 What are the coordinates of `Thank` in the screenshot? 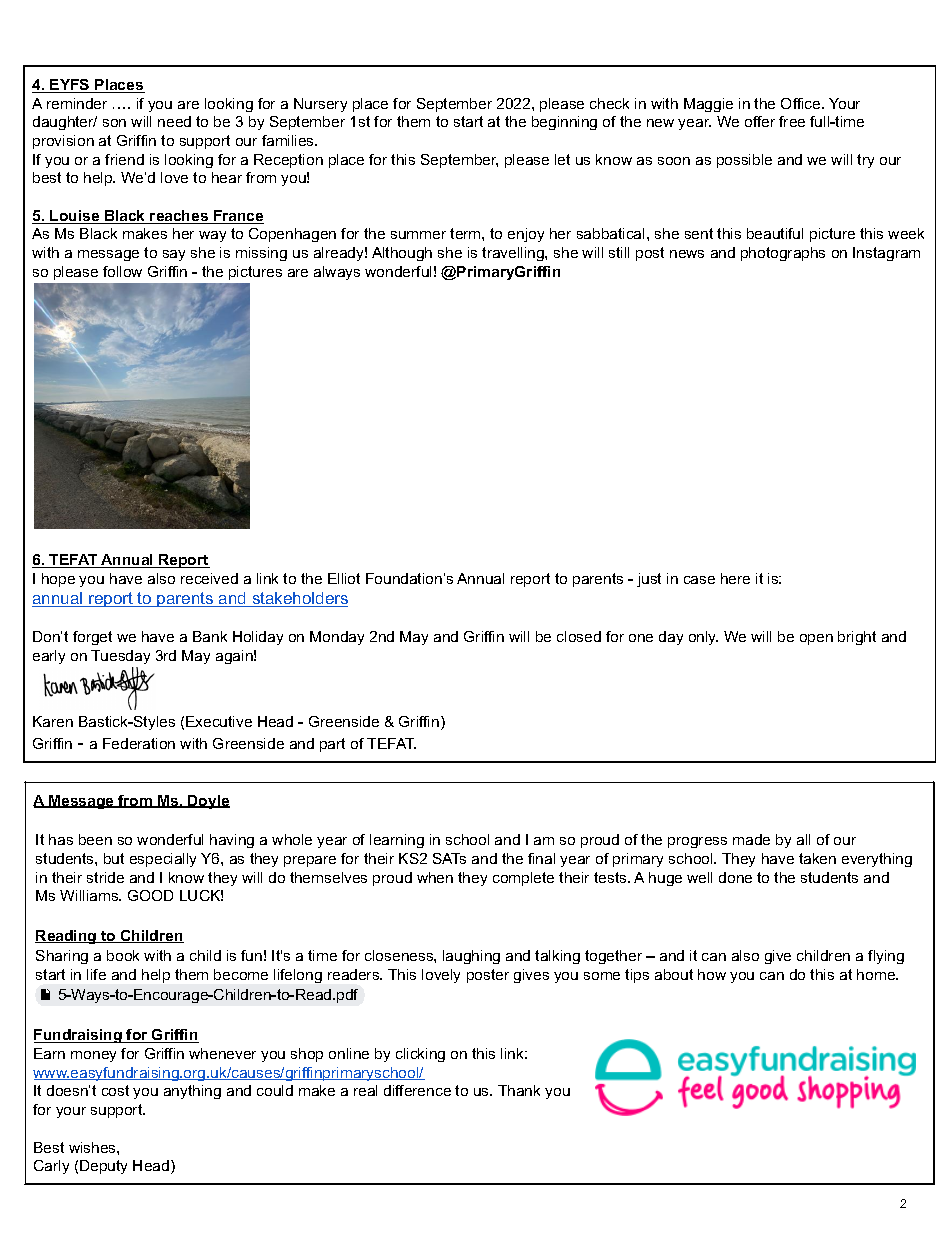 It's located at (519, 1090).
